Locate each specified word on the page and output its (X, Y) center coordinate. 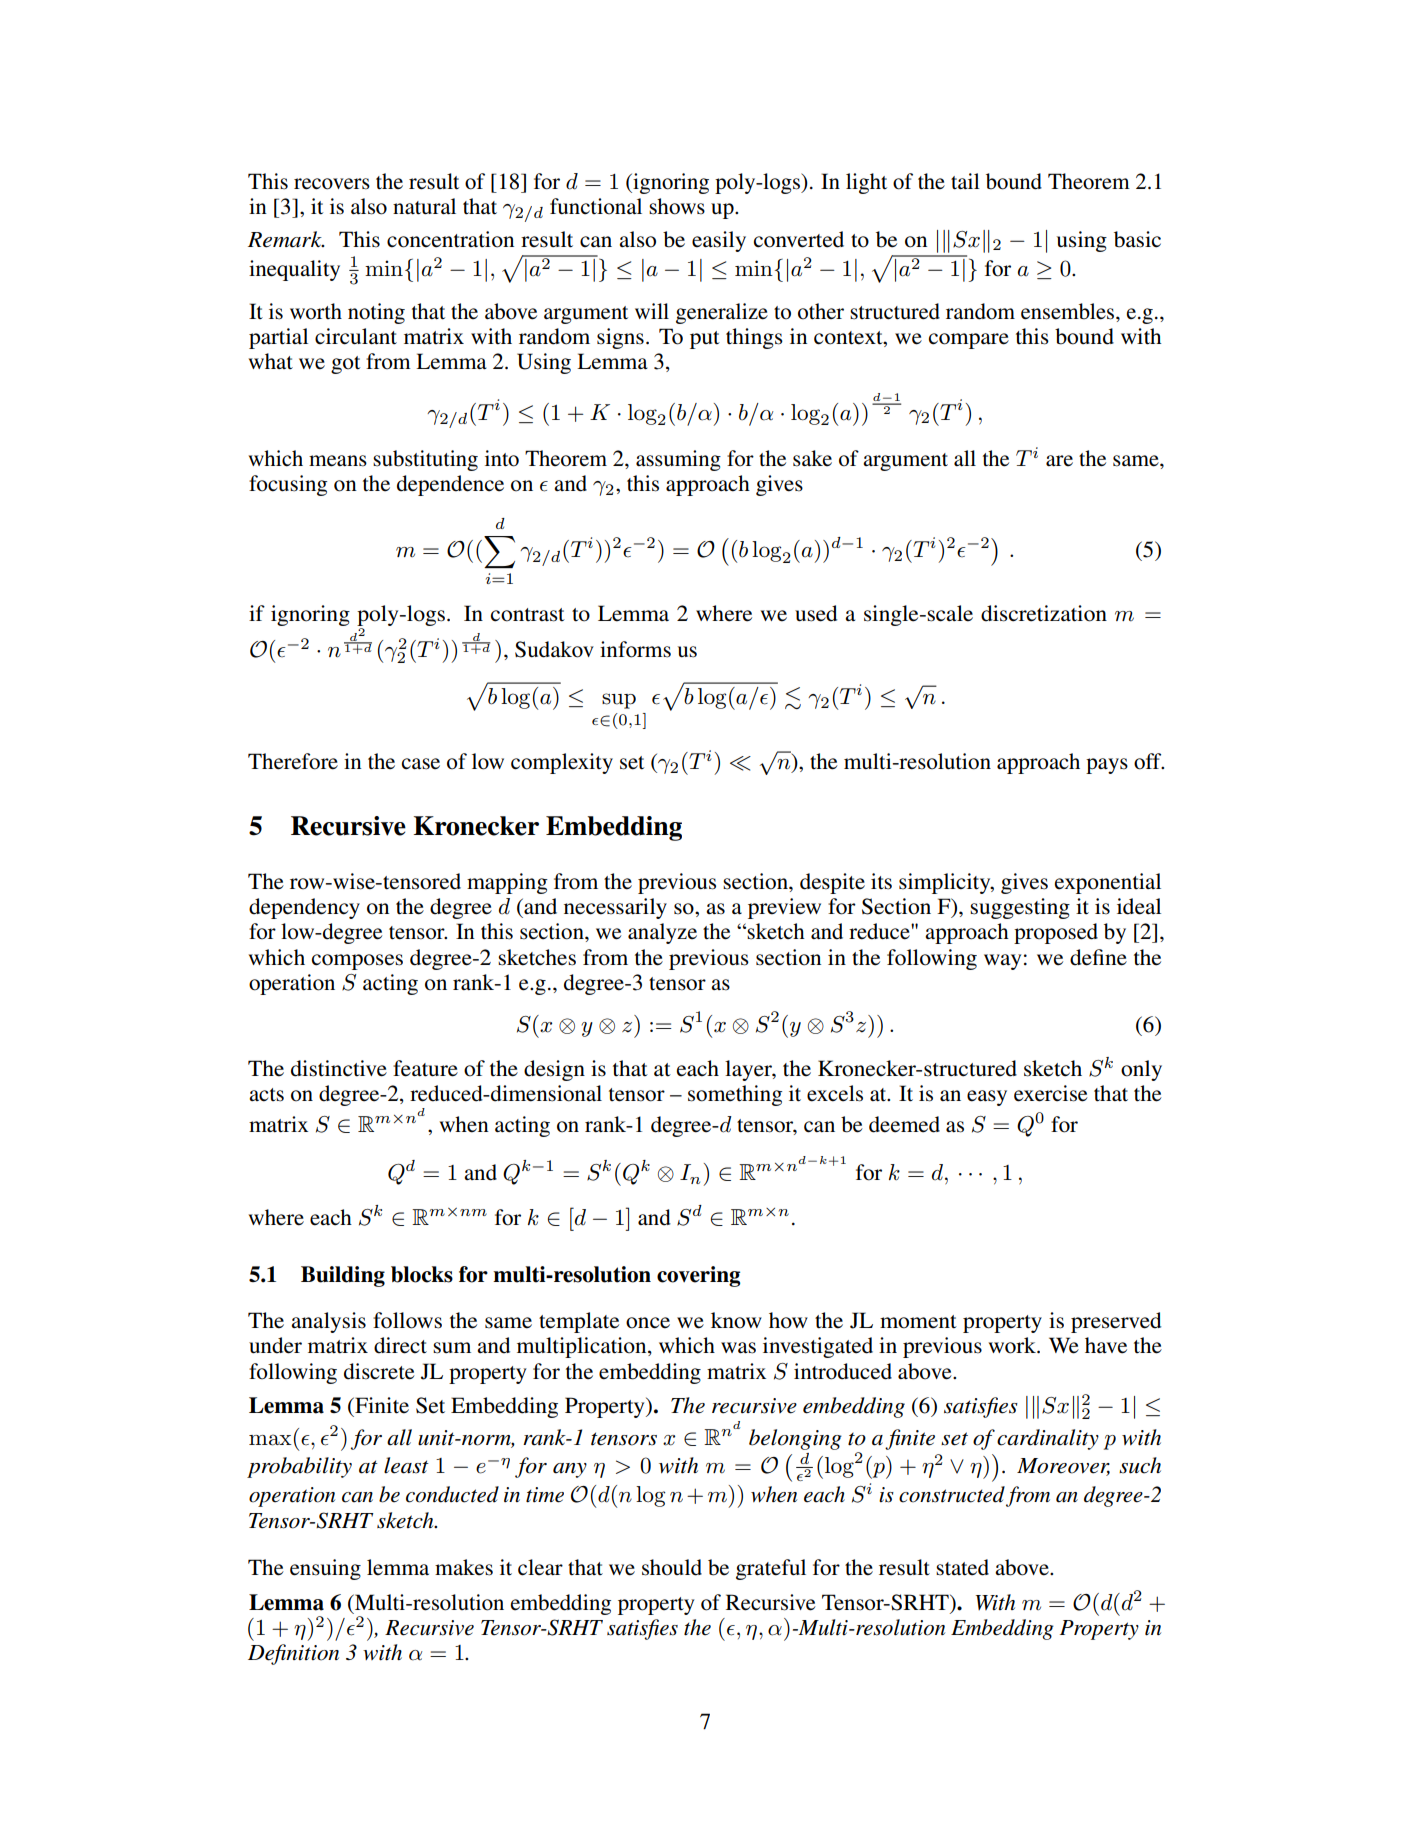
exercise (1051, 1093)
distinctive (339, 1068)
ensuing (325, 1569)
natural (424, 206)
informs (635, 649)
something (735, 1095)
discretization (1044, 613)
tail (965, 181)
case (421, 764)
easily (719, 241)
